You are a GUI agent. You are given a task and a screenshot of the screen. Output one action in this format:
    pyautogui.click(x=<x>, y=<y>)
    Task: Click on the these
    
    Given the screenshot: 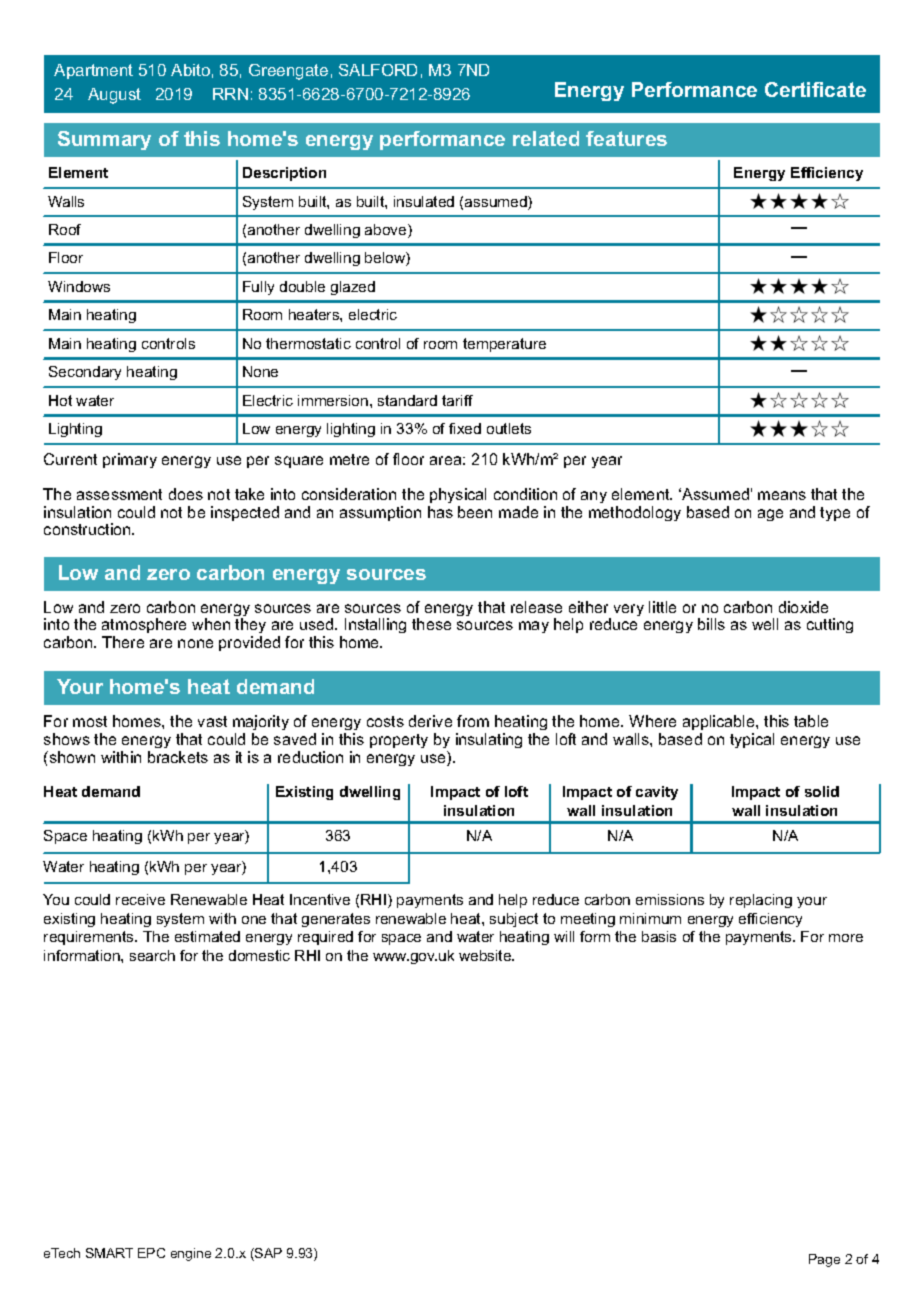 What is the action you would take?
    pyautogui.click(x=431, y=624)
